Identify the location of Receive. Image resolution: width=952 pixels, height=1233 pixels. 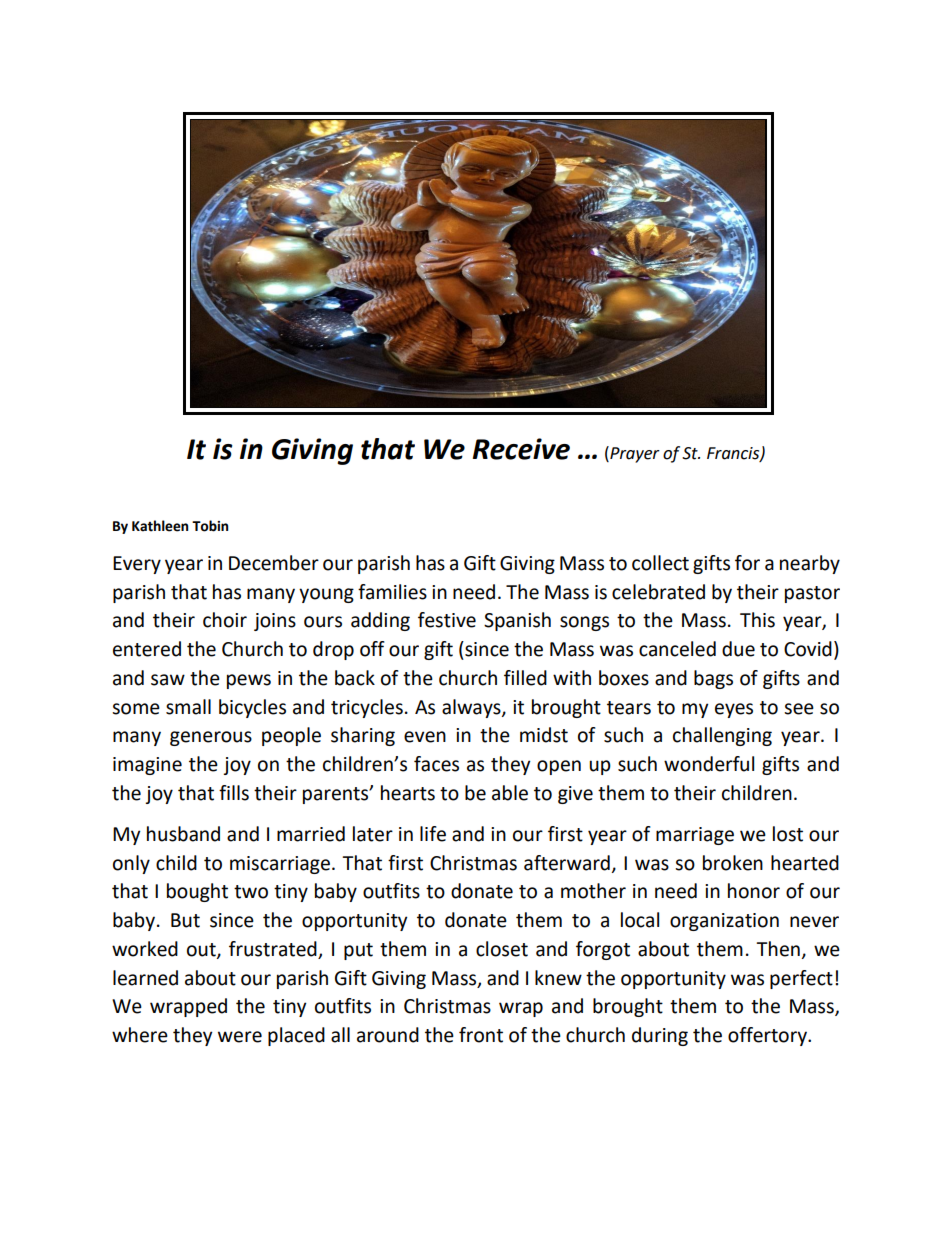
(521, 449).
